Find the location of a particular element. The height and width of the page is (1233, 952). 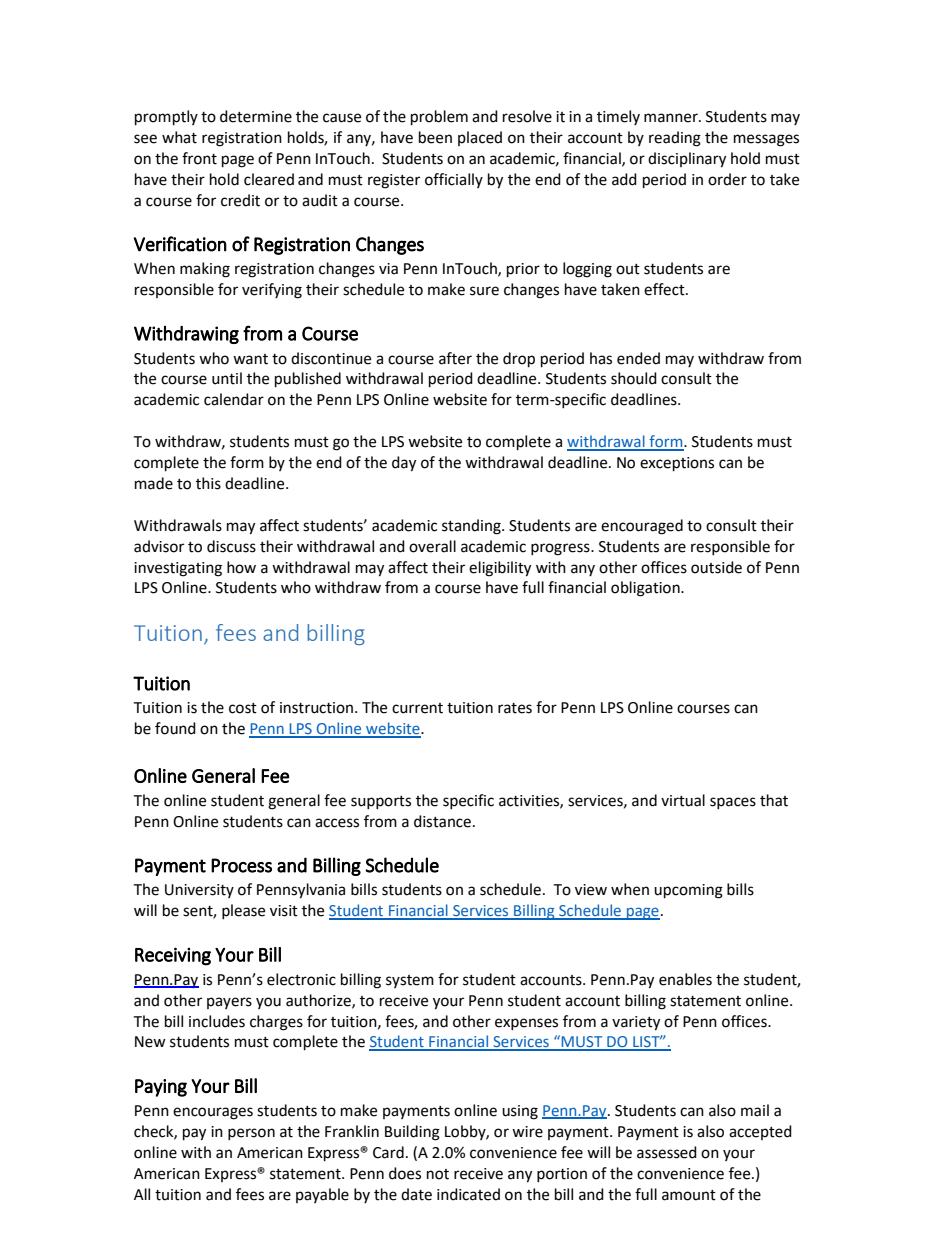

after is located at coordinates (455, 358).
